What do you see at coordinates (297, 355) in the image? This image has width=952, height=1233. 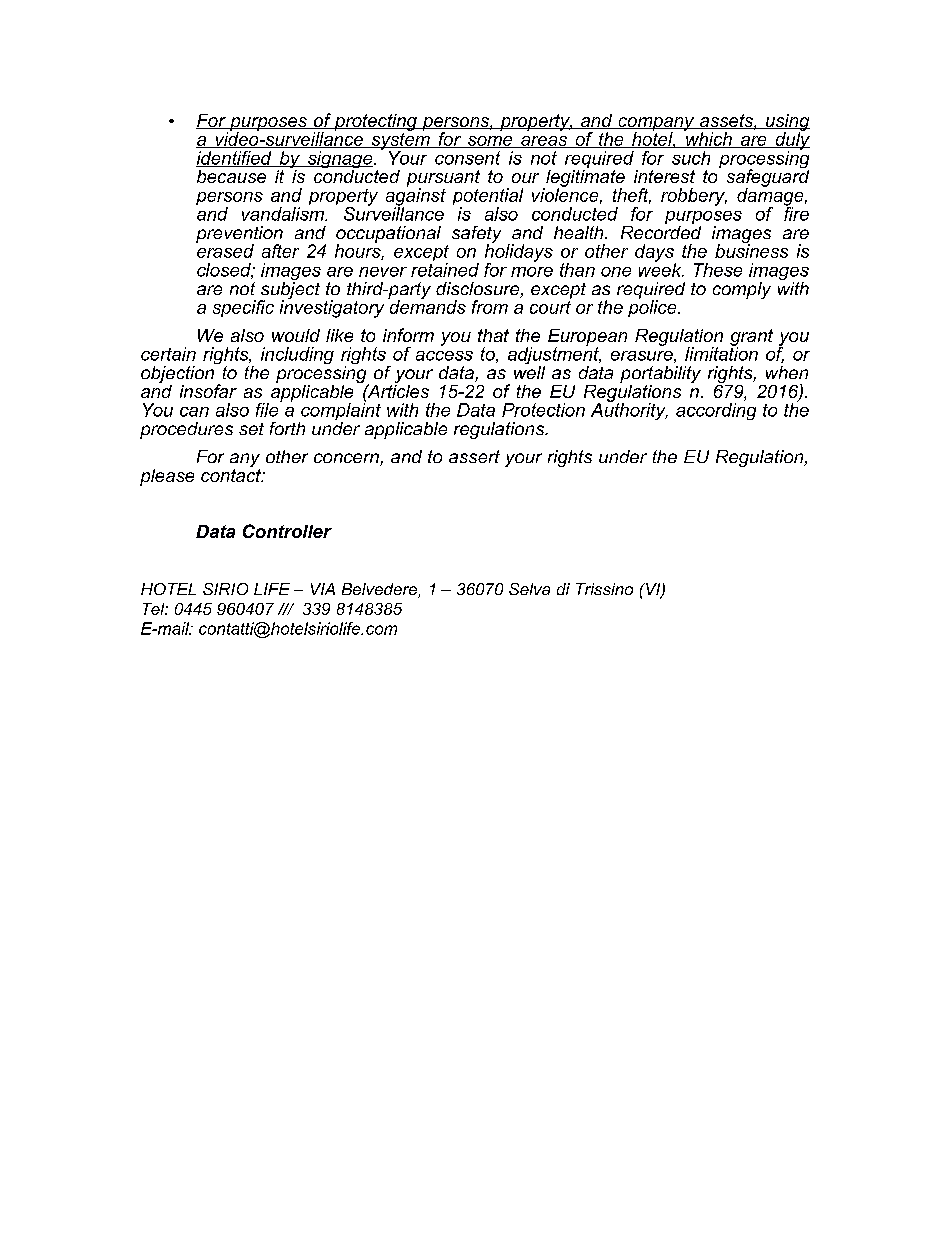 I see `including` at bounding box center [297, 355].
